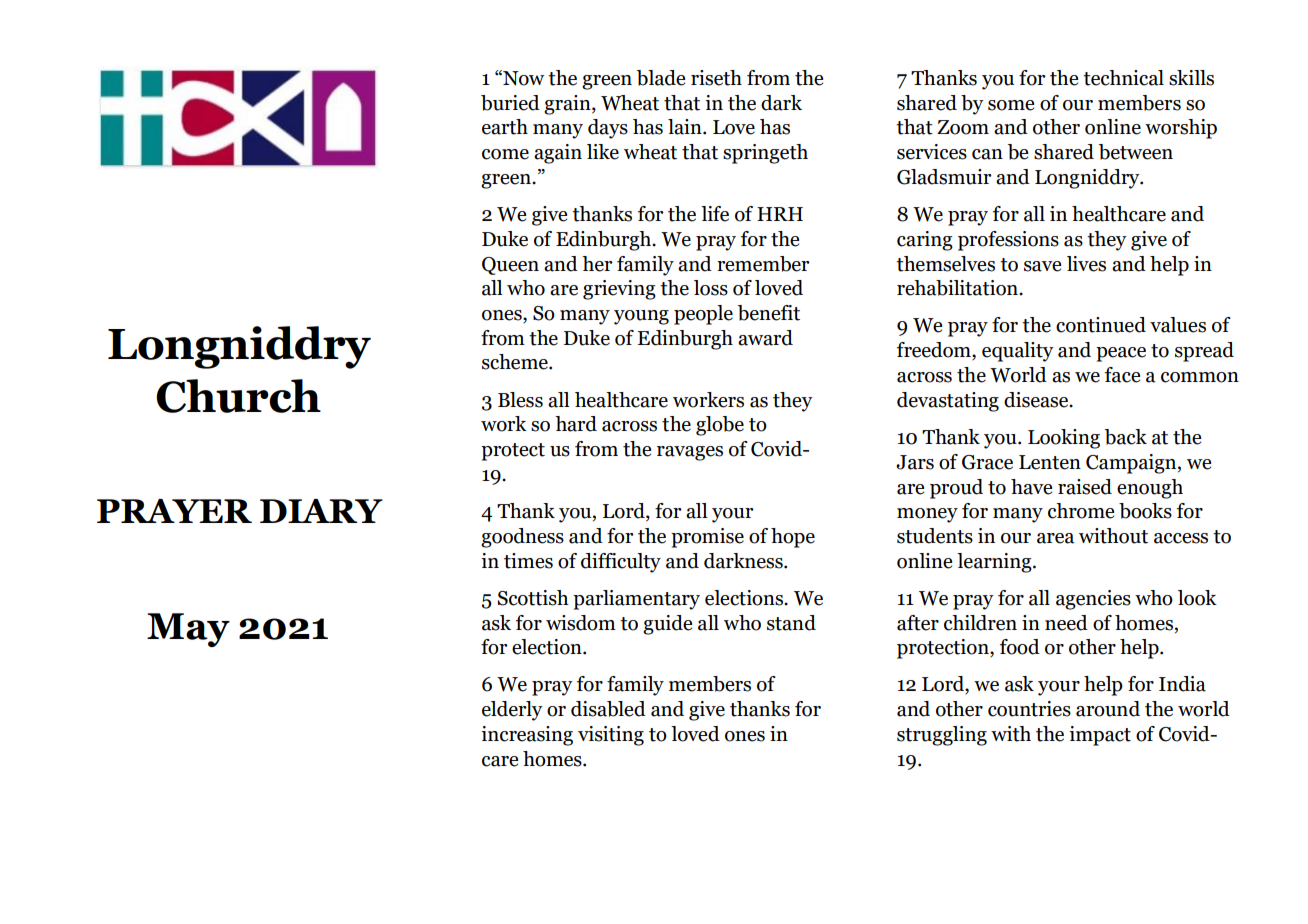 The height and width of the screenshot is (924, 1308). I want to click on blade, so click(661, 78).
